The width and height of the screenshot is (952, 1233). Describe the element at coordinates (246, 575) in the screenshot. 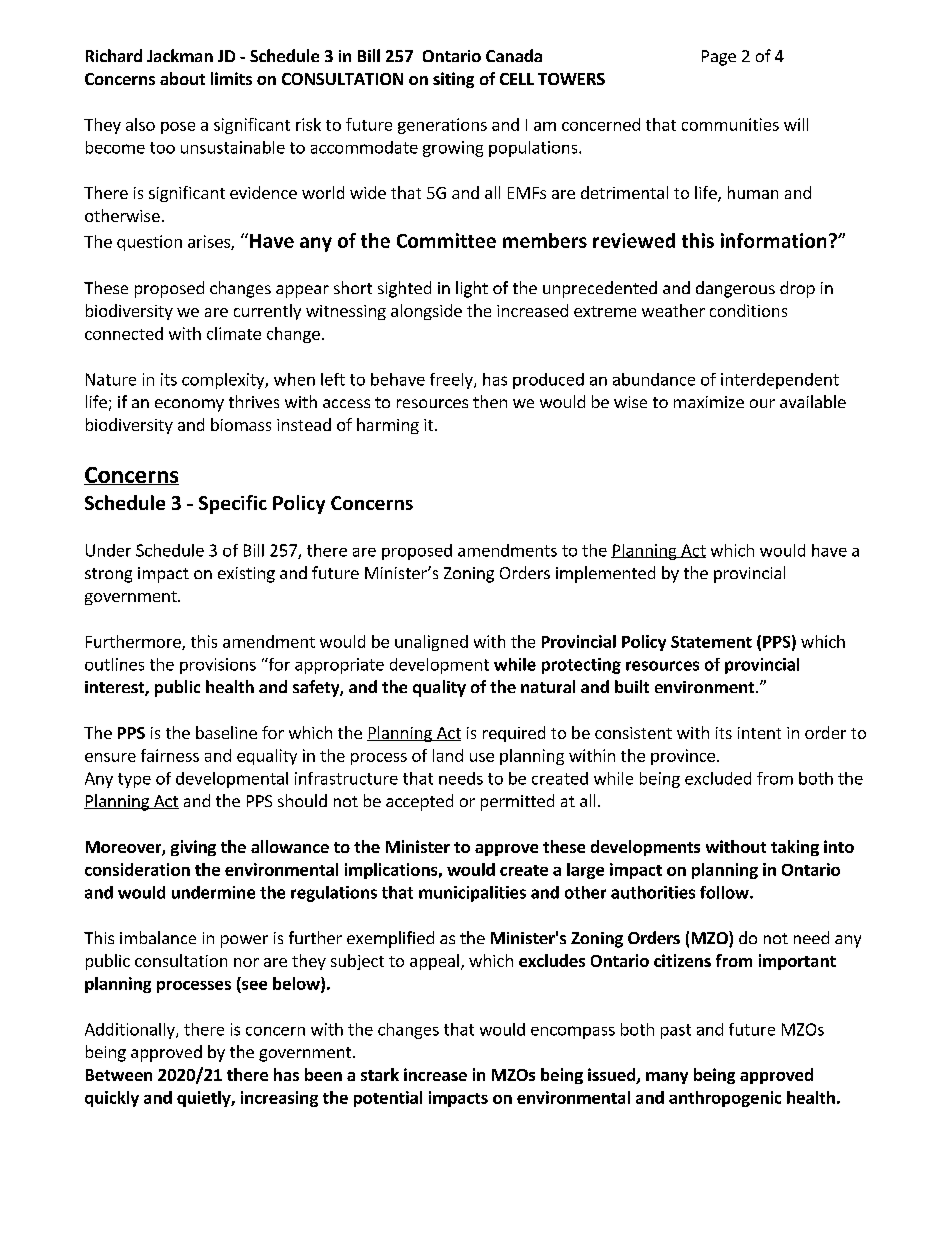

I see `existing` at that location.
